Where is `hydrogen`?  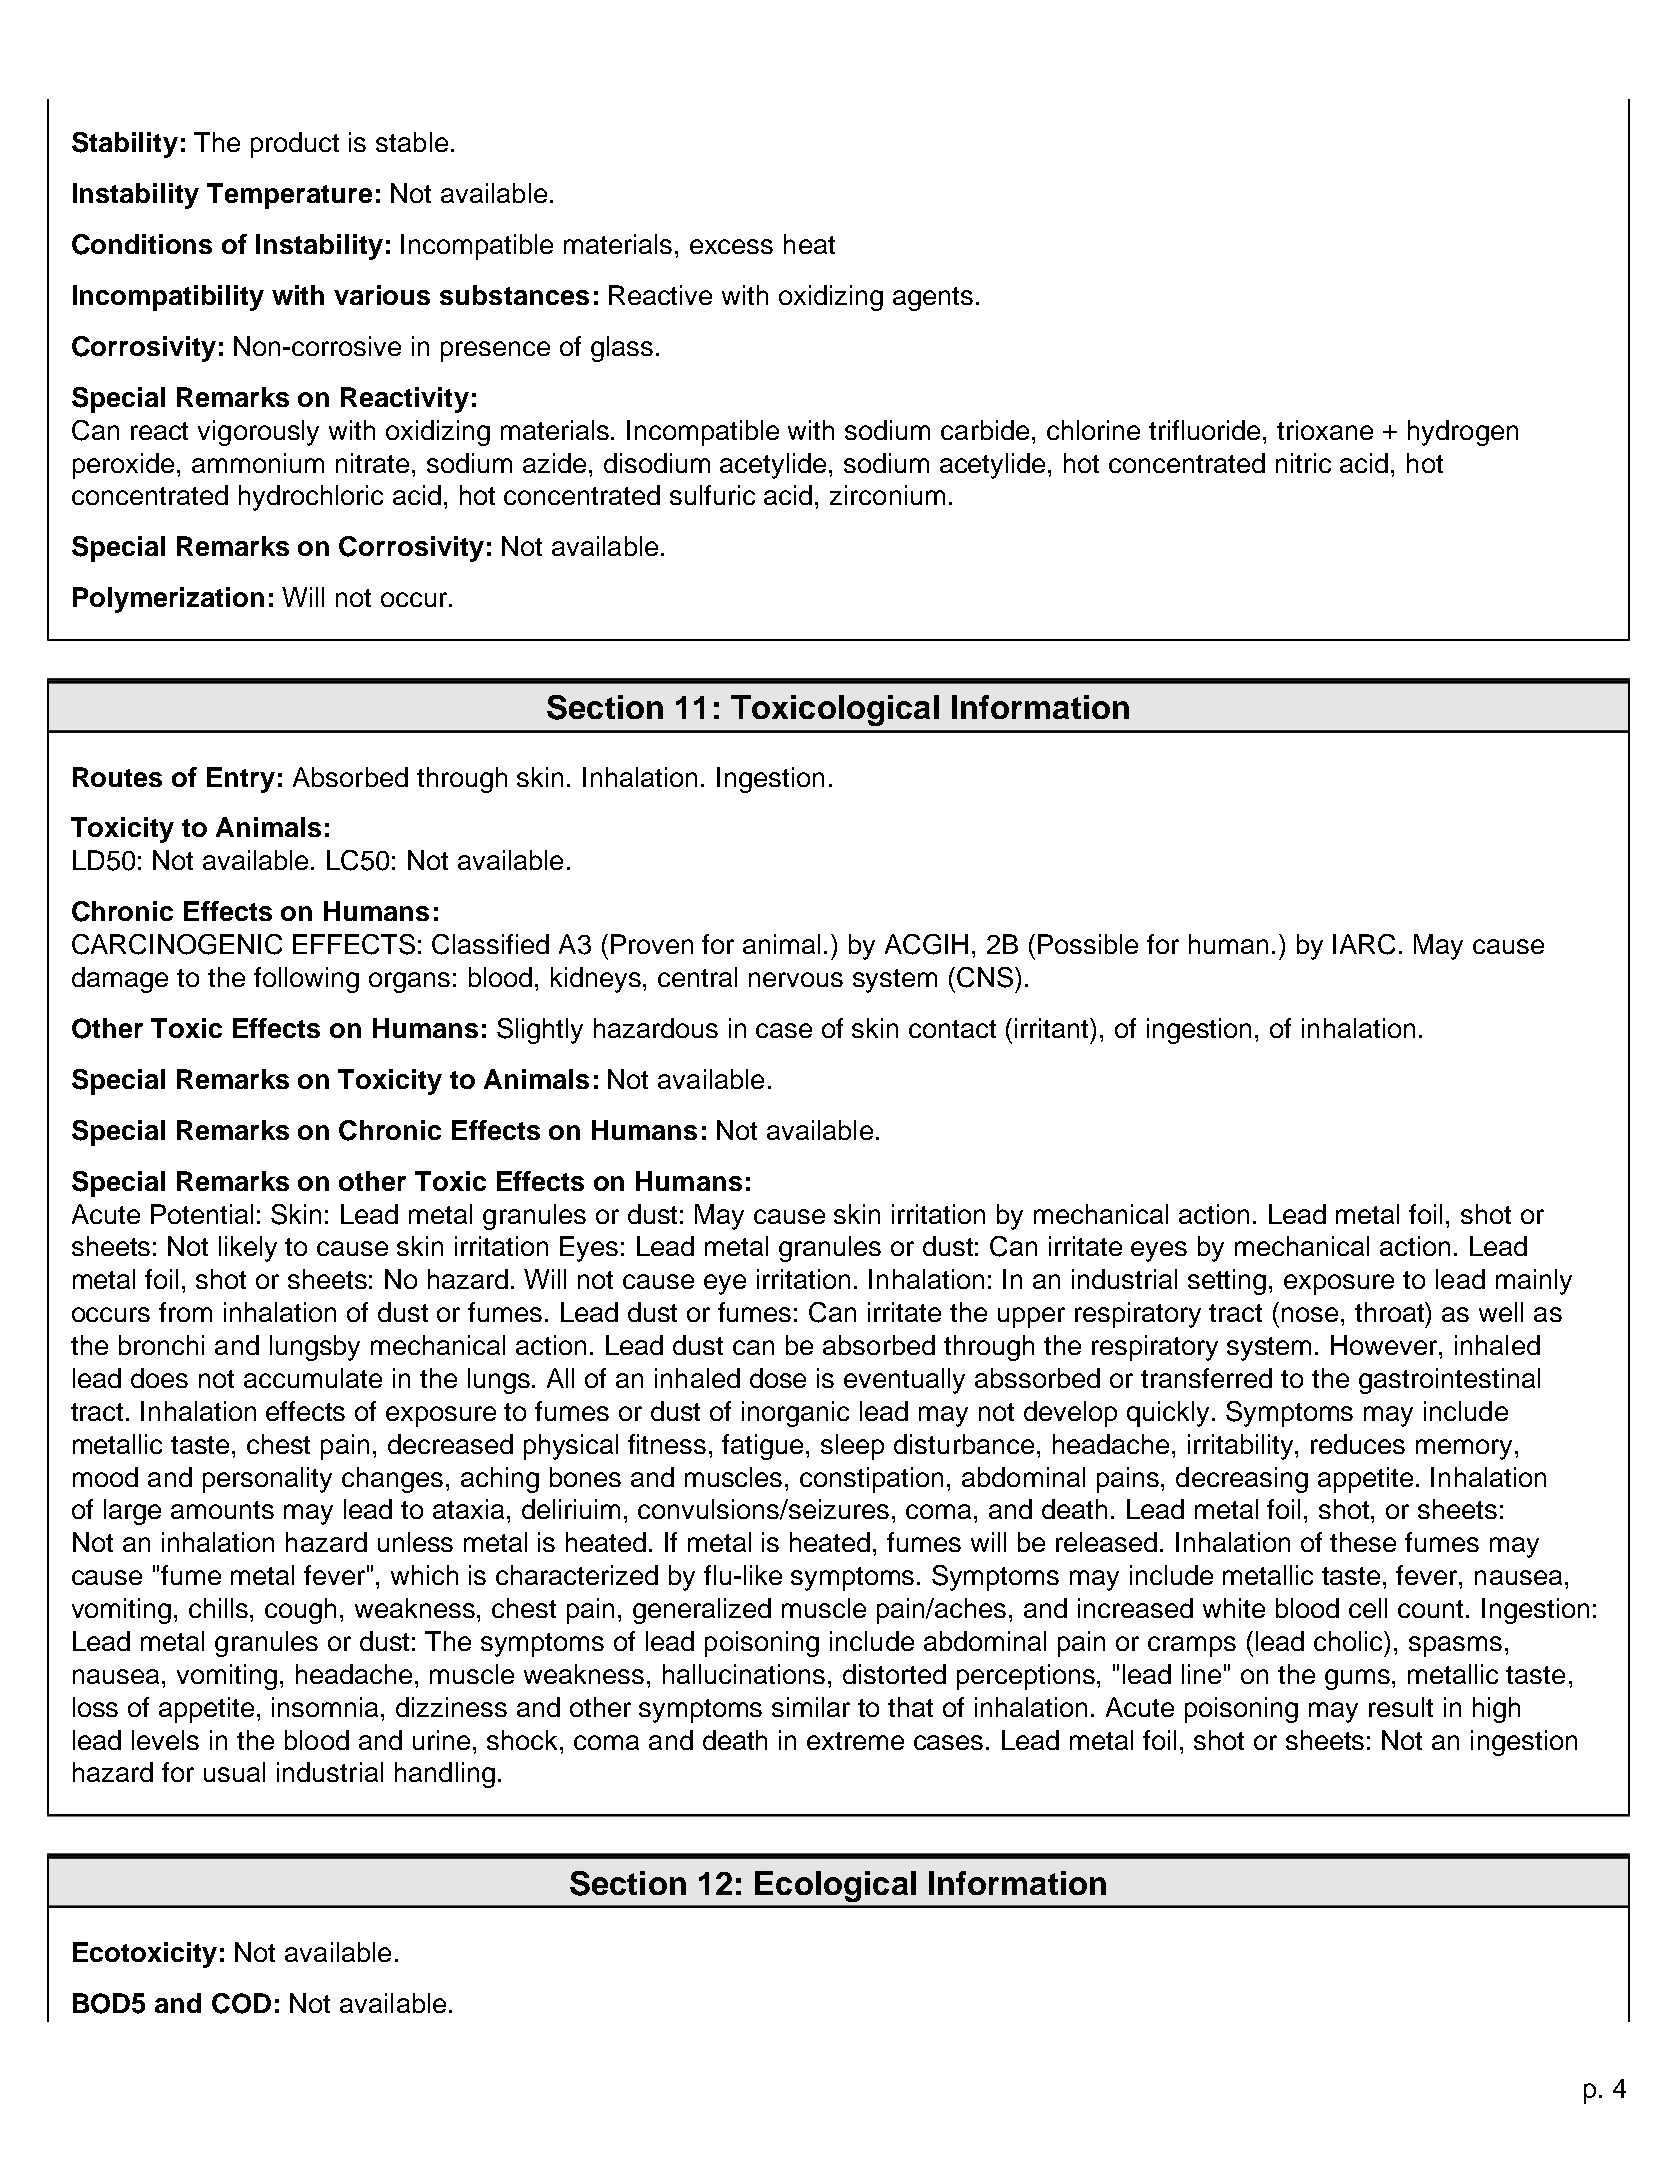
hydrogen is located at coordinates (1463, 433).
